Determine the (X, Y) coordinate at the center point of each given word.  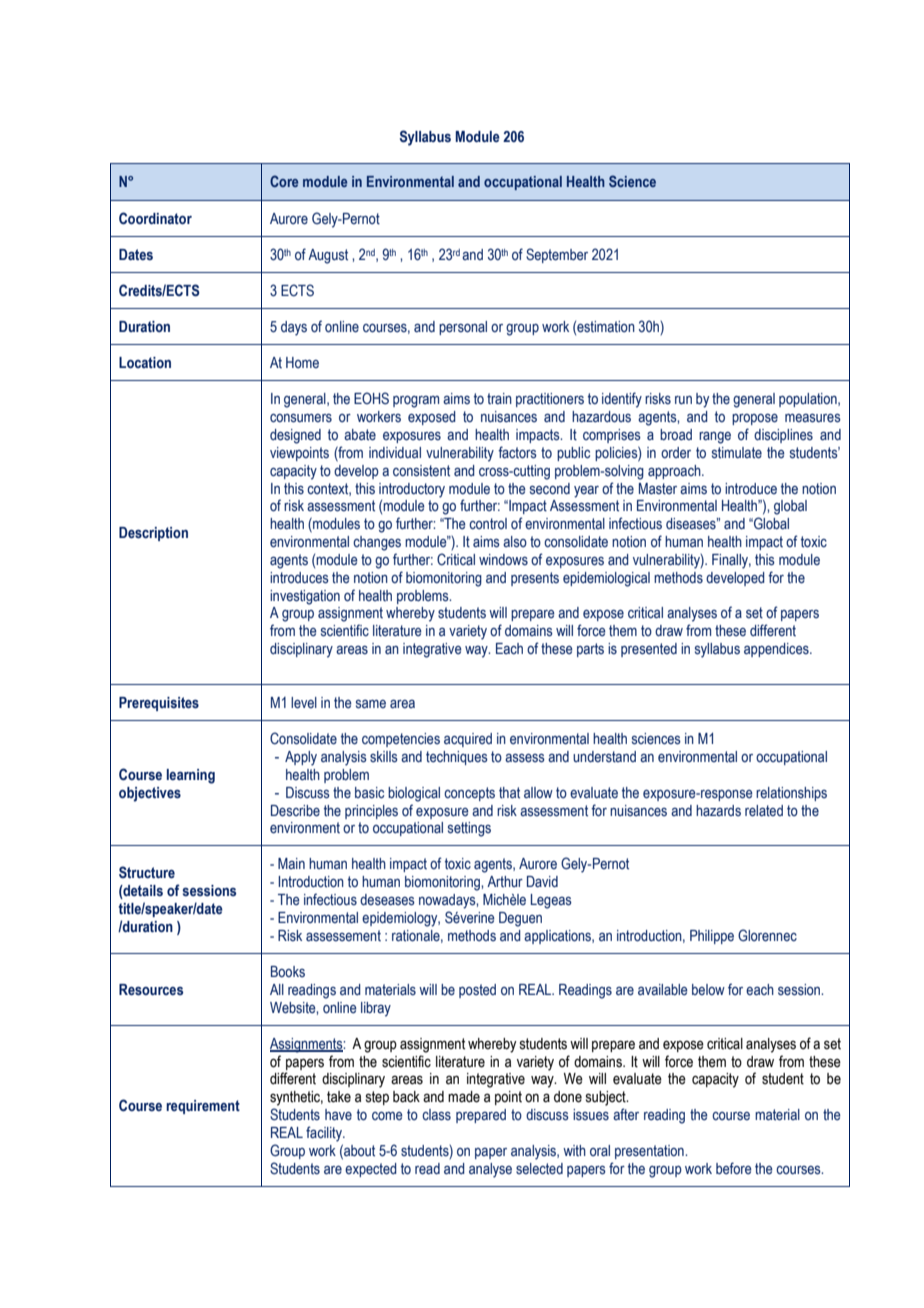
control (488, 524)
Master (658, 489)
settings (469, 829)
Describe (295, 811)
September (557, 255)
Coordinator (155, 218)
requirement (203, 1107)
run (683, 400)
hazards (718, 810)
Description (153, 534)
